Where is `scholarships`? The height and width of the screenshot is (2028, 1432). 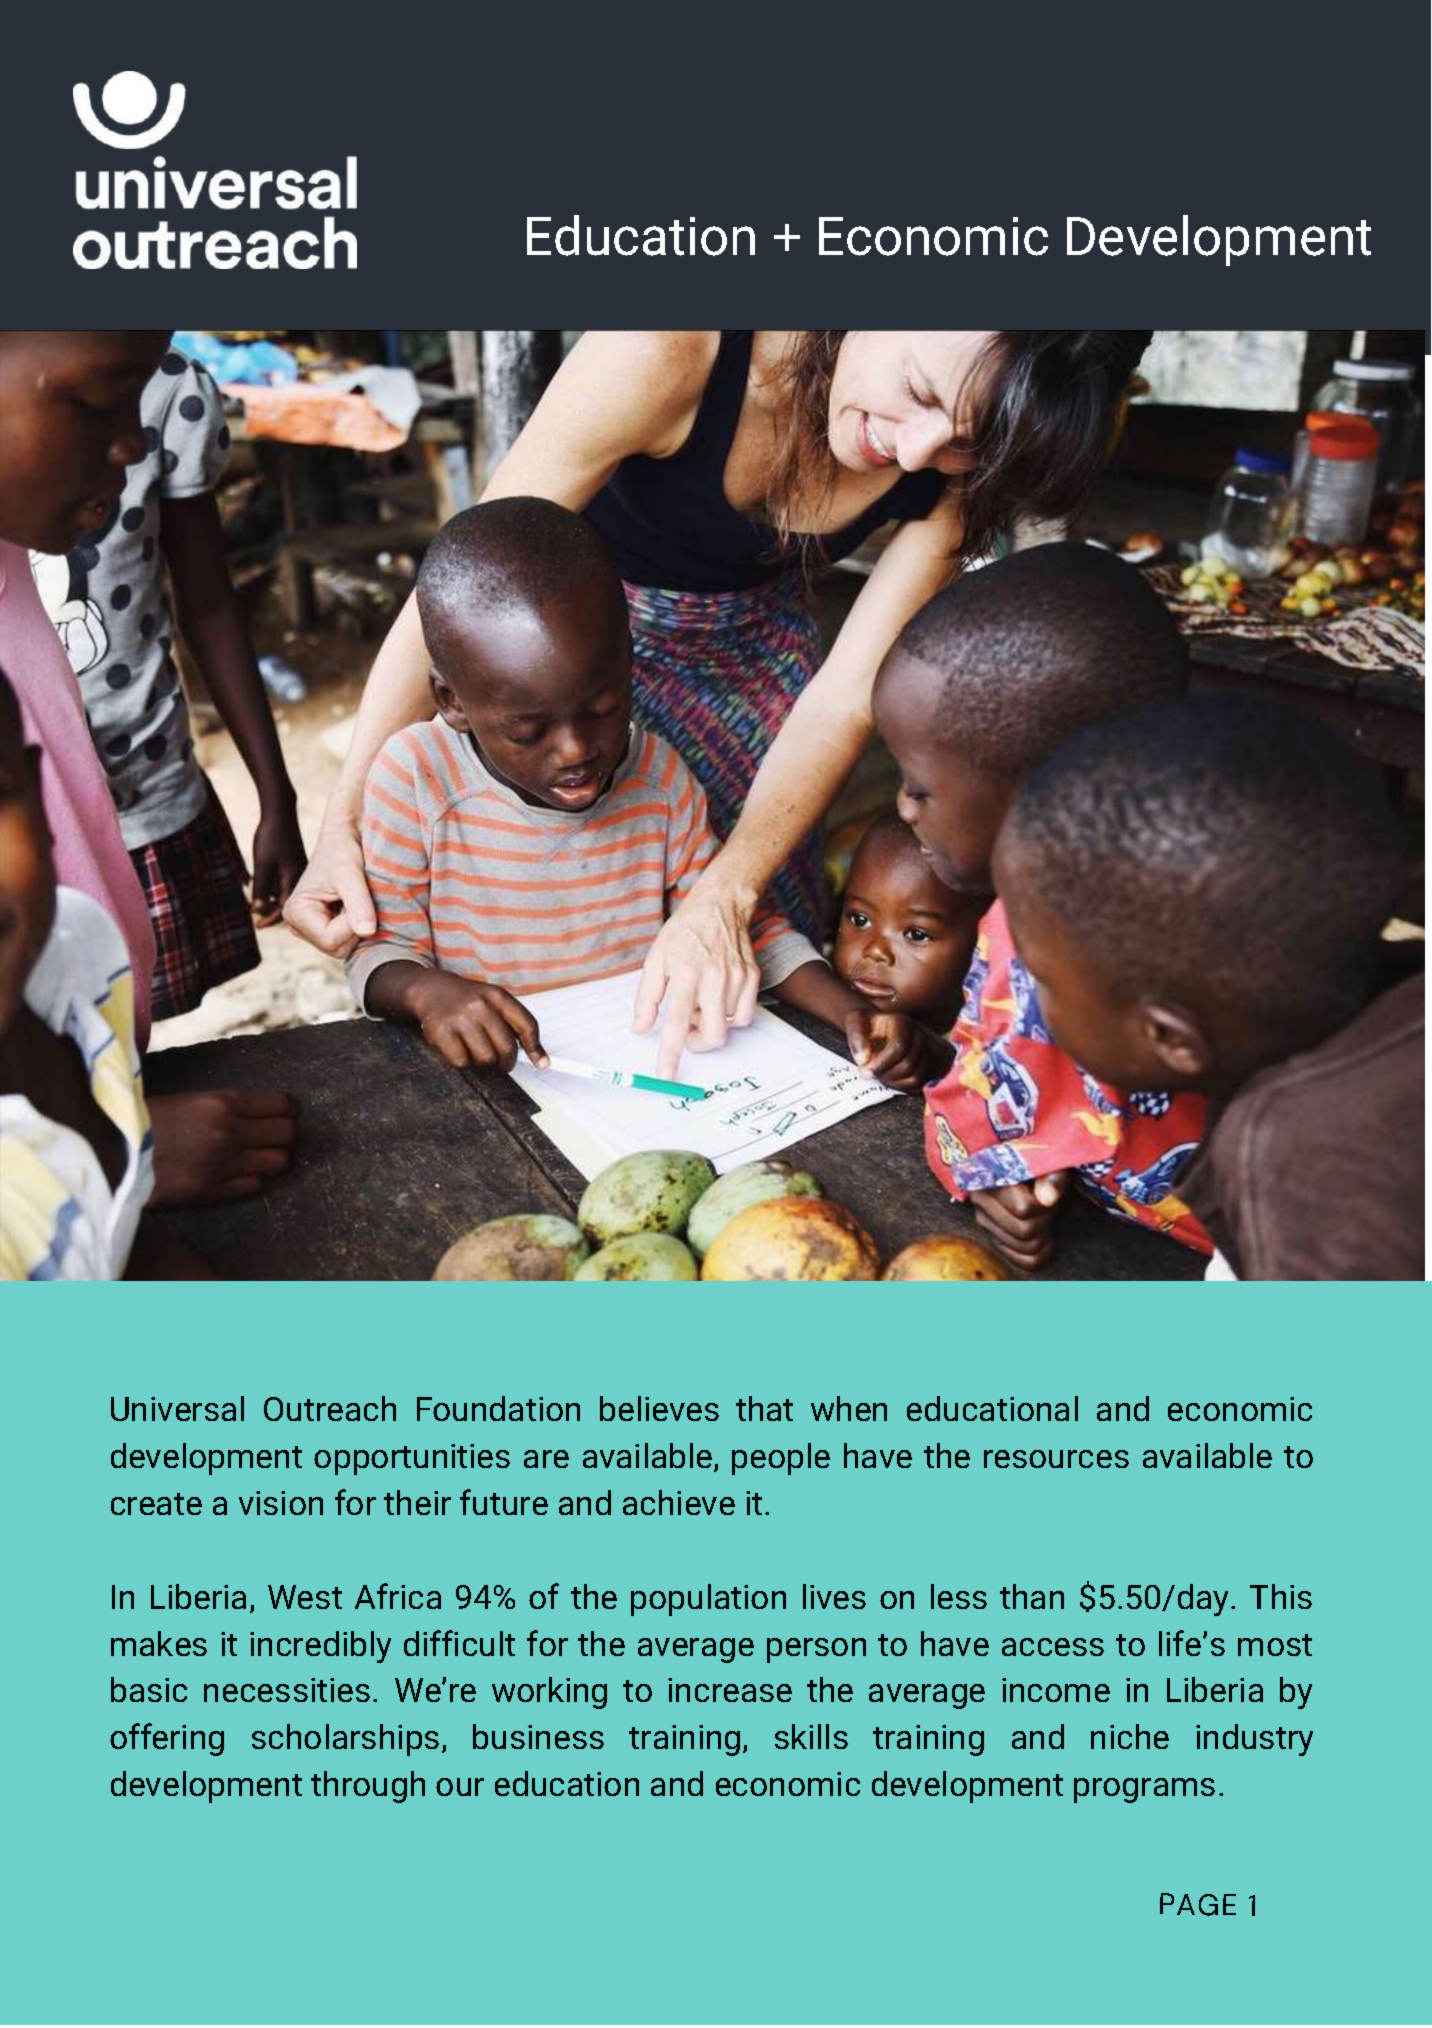 scholarships is located at coordinates (345, 1740).
